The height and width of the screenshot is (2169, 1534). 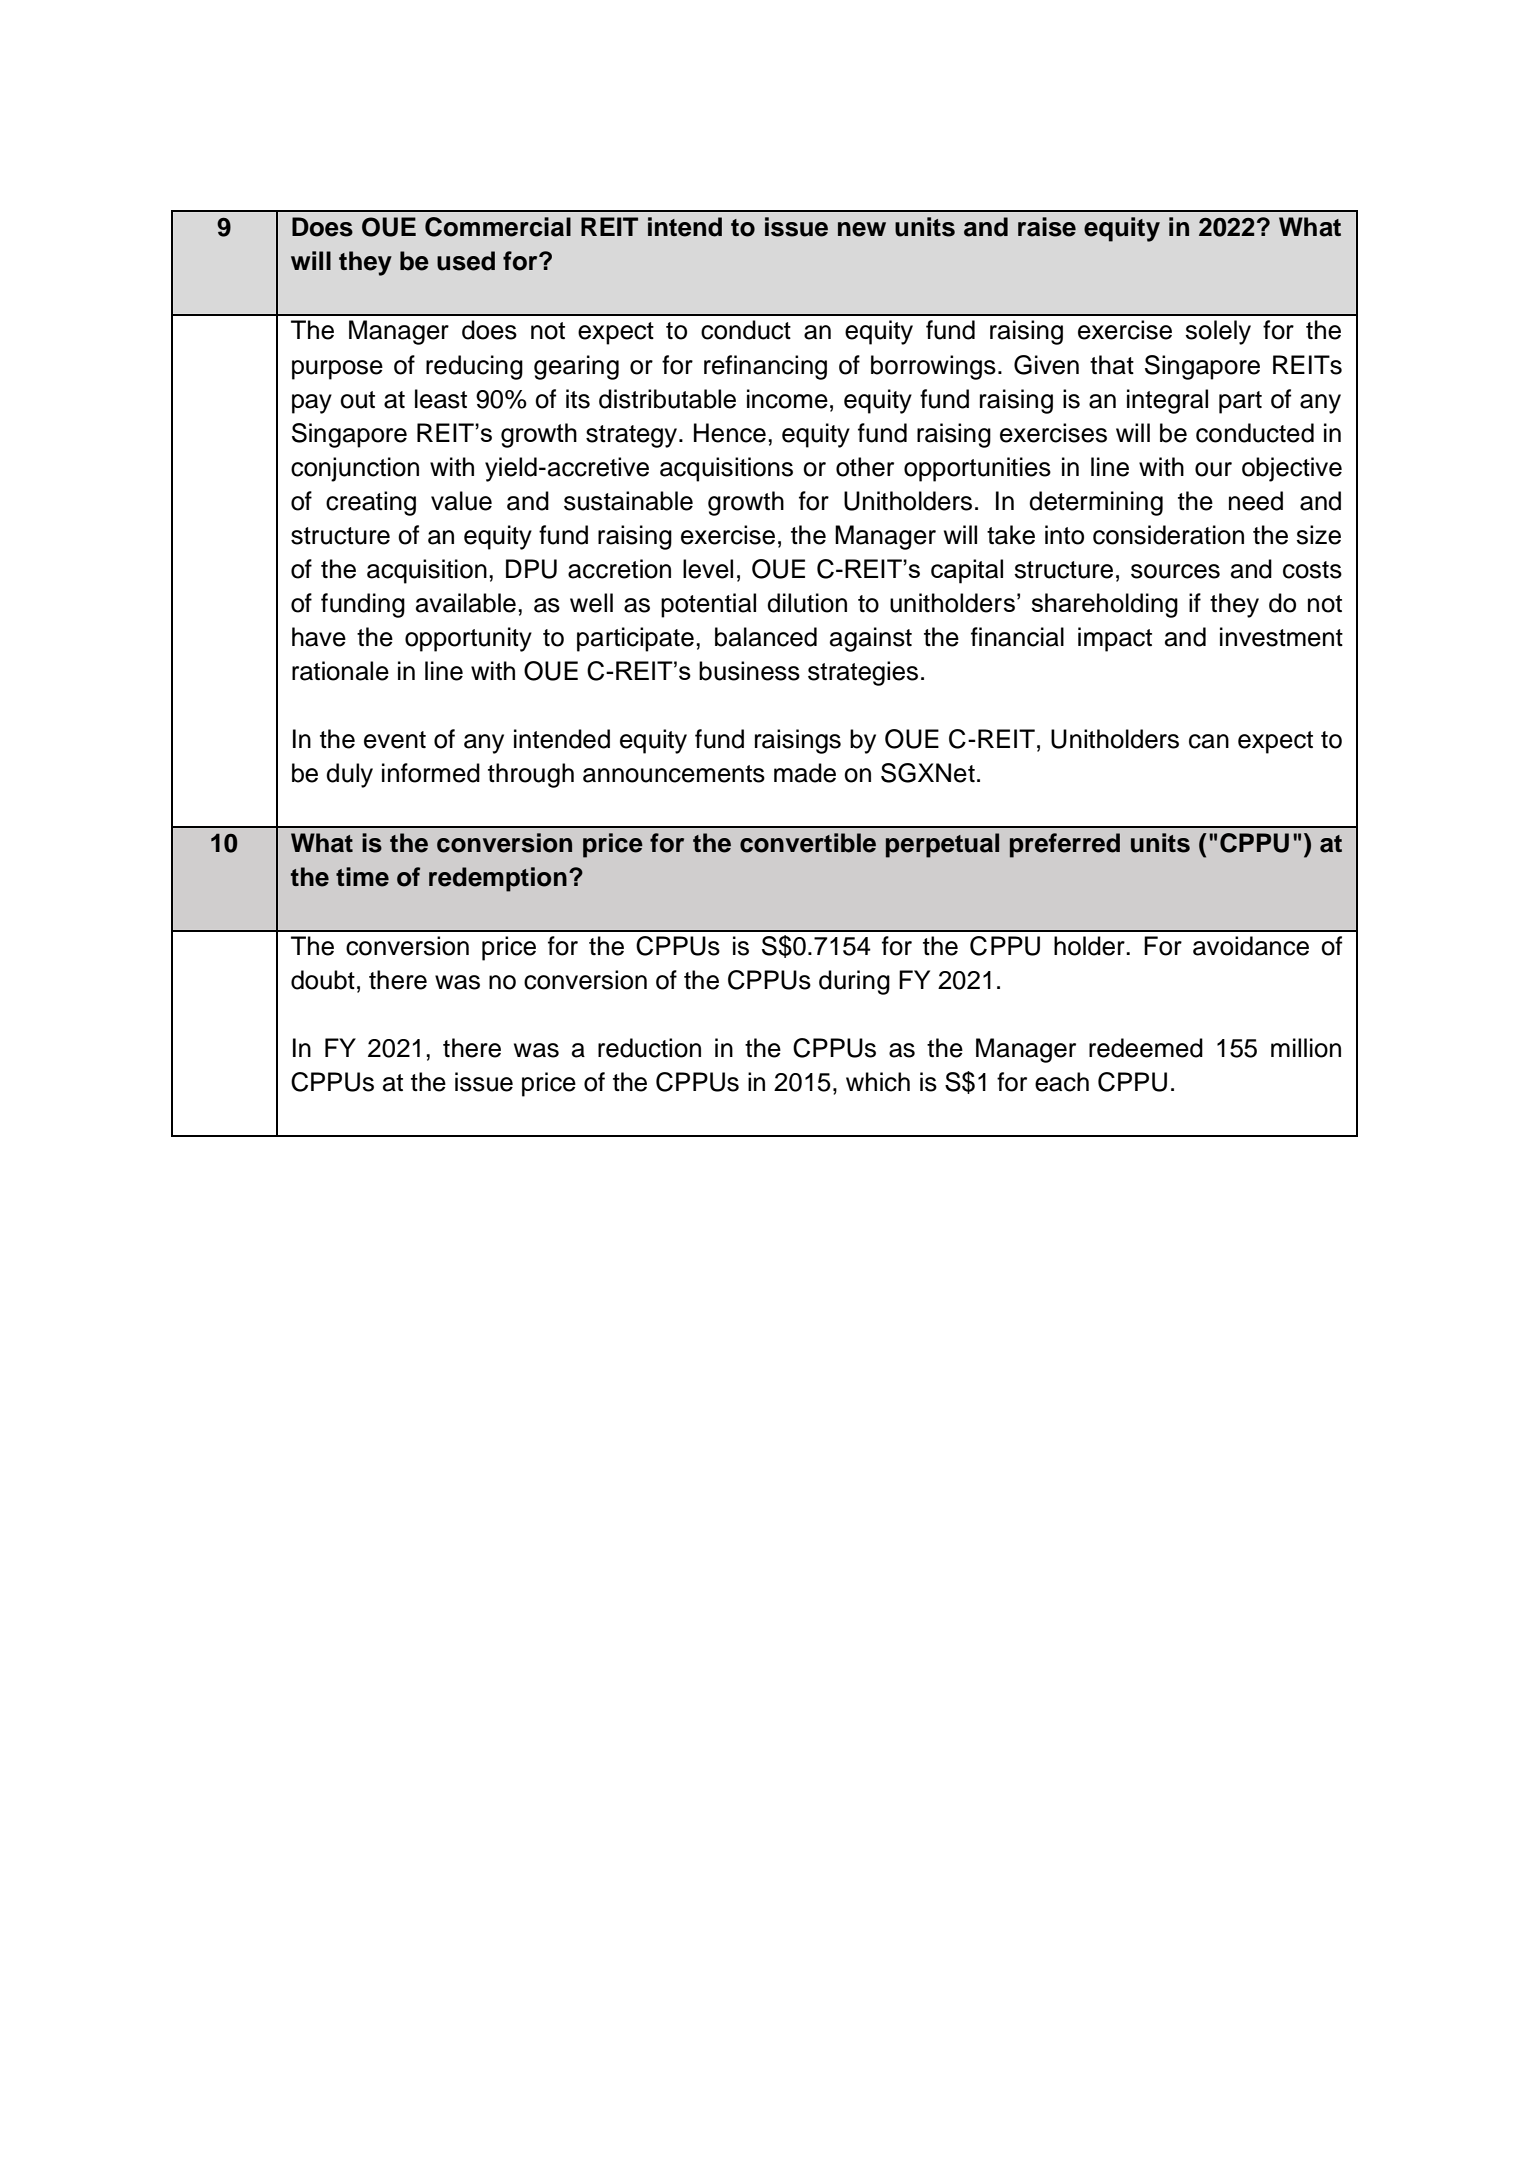 I want to click on raise, so click(x=1047, y=227).
